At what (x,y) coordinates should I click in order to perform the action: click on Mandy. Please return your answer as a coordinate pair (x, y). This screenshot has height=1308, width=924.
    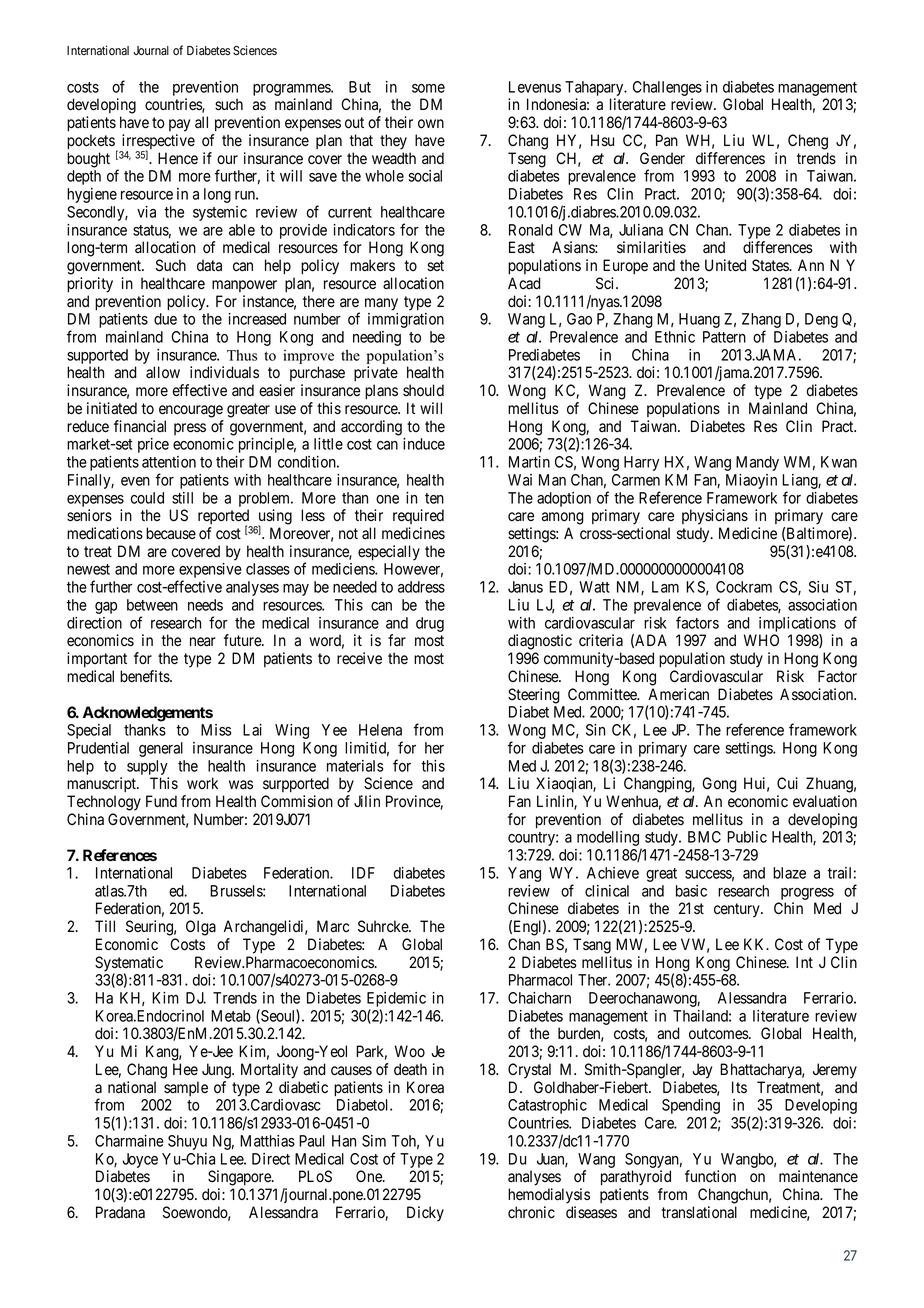
    Looking at the image, I should click on (757, 463).
